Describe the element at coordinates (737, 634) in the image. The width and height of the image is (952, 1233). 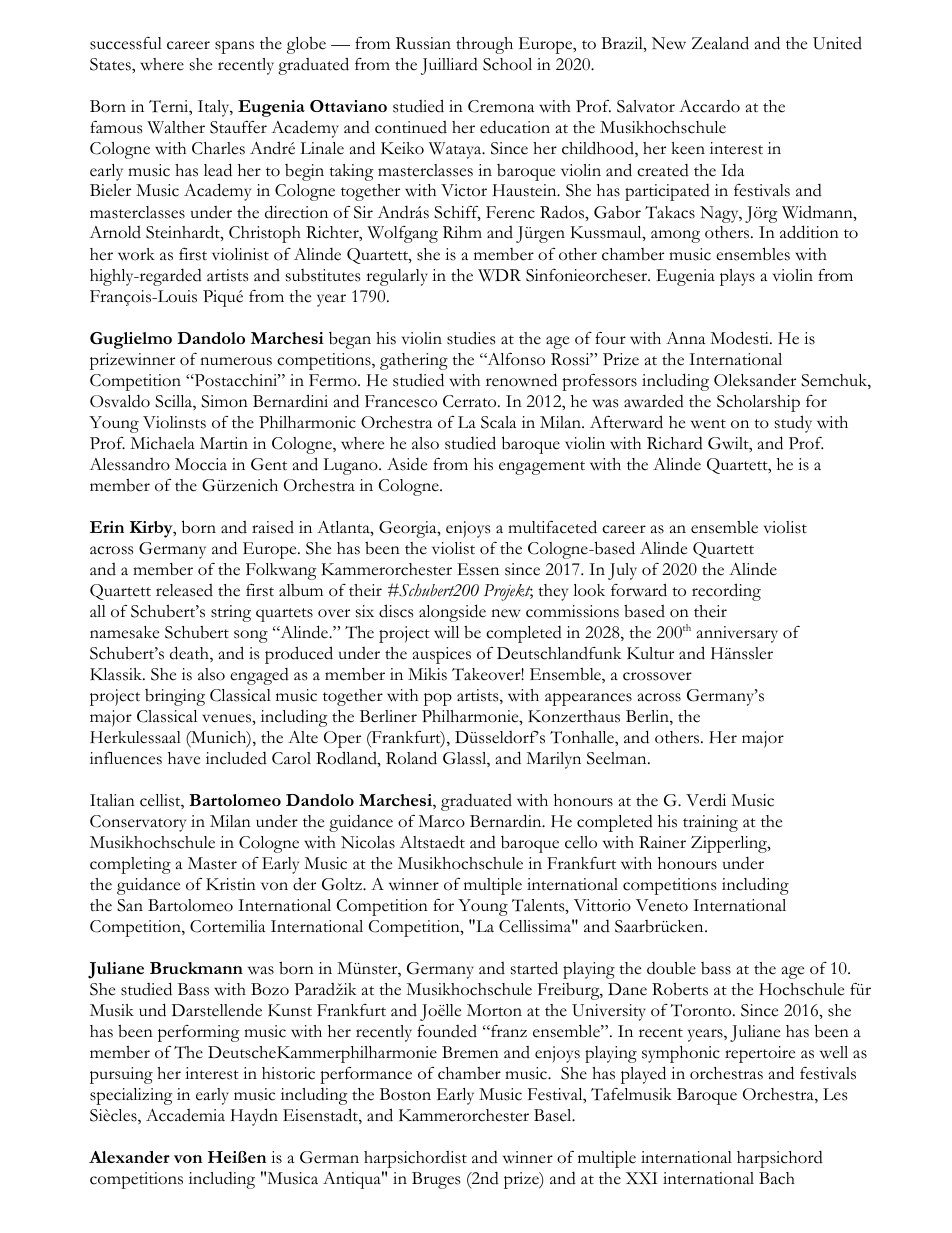
I see `anniversary` at that location.
